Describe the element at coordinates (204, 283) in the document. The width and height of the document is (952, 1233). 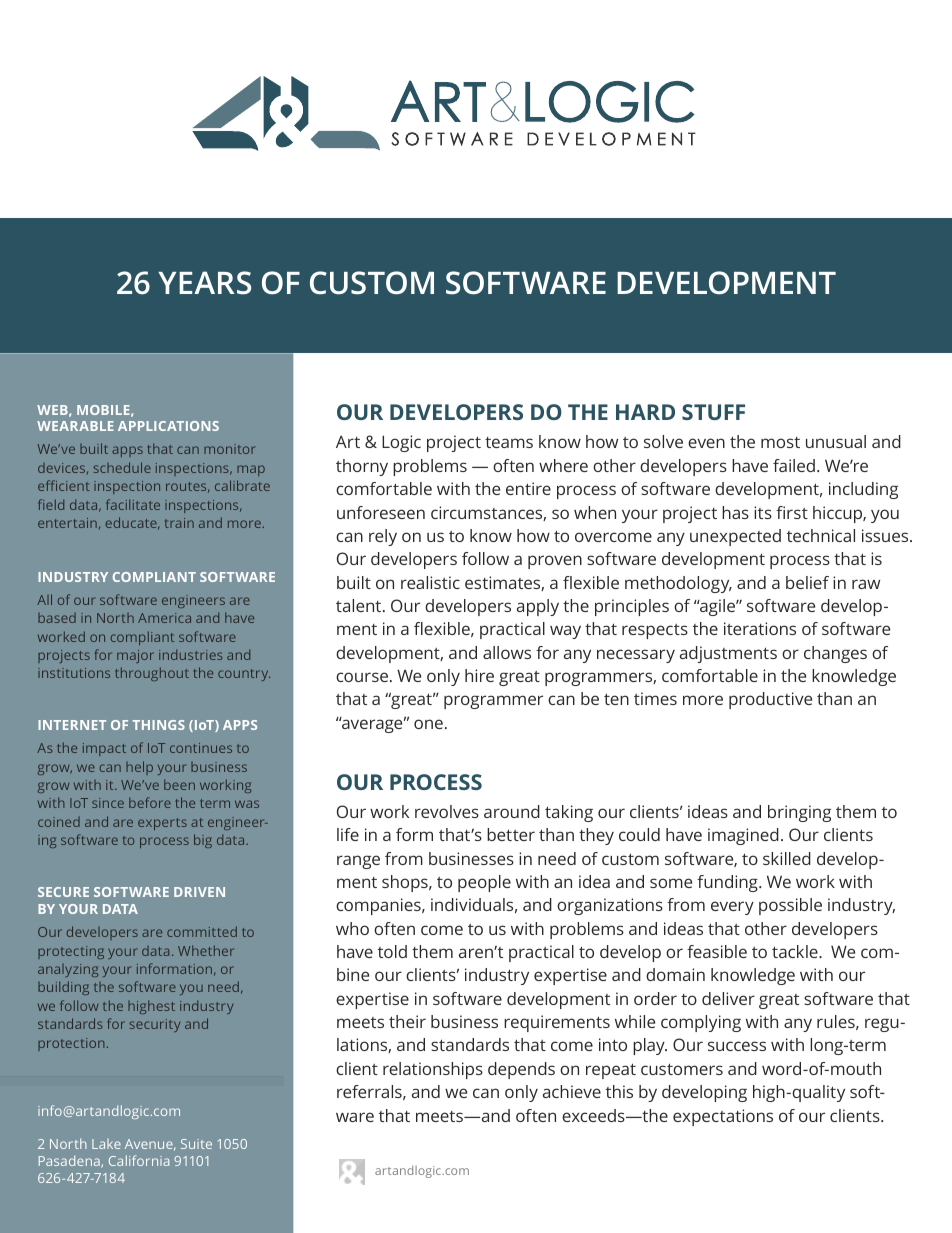
I see `YEARS` at that location.
